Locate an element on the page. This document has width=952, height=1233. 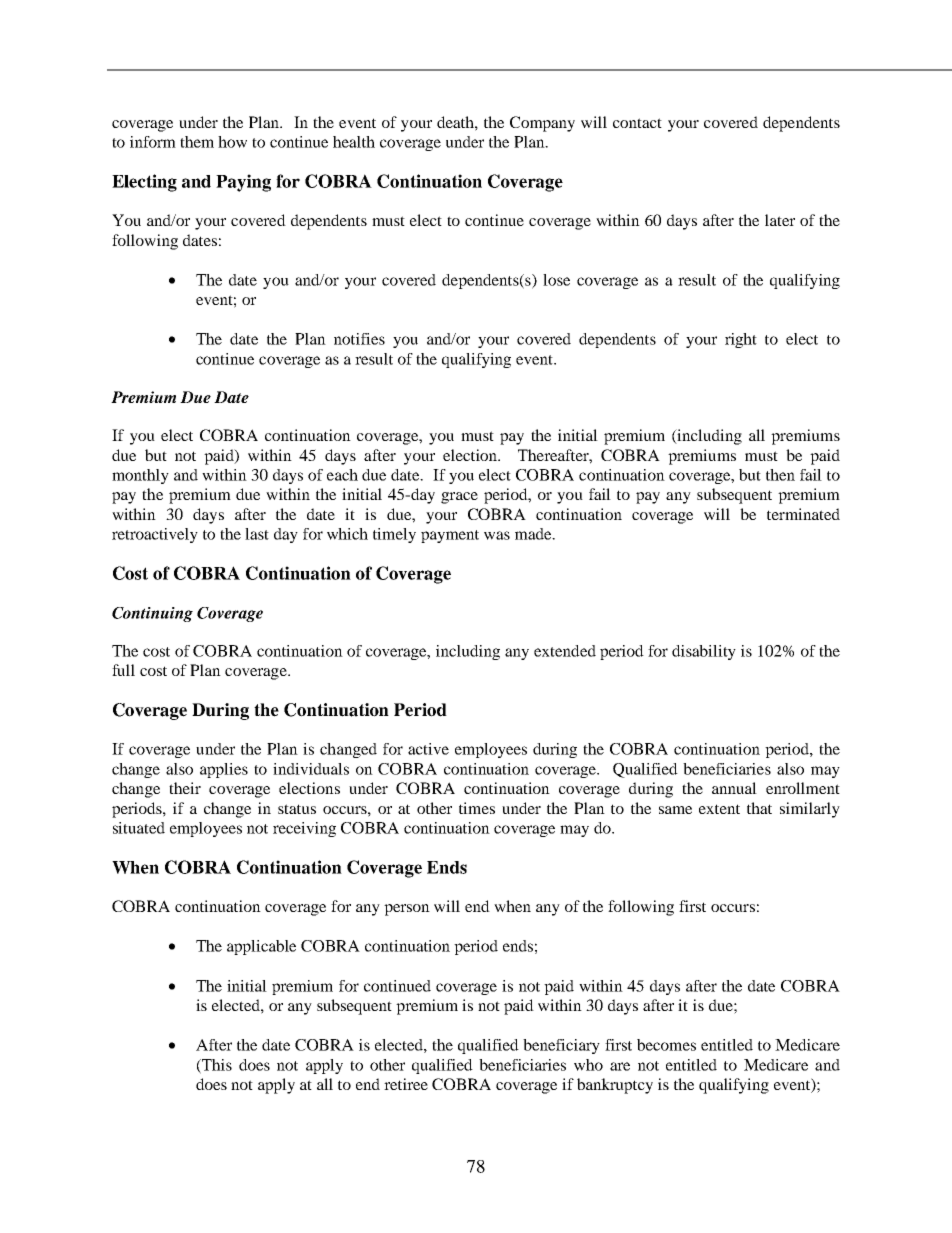
monthly is located at coordinates (140, 476).
